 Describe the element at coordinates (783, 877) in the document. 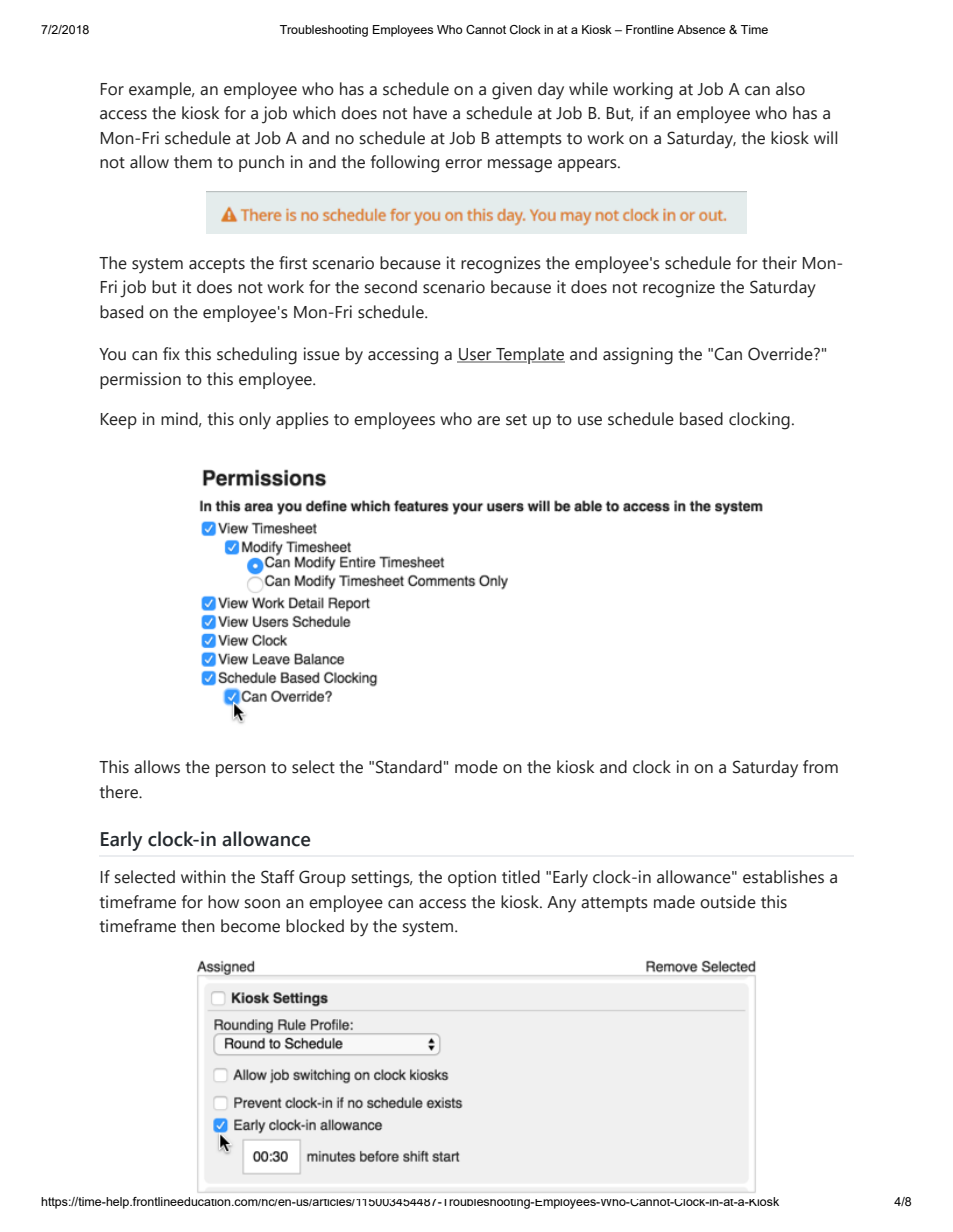

I see `establishes` at that location.
